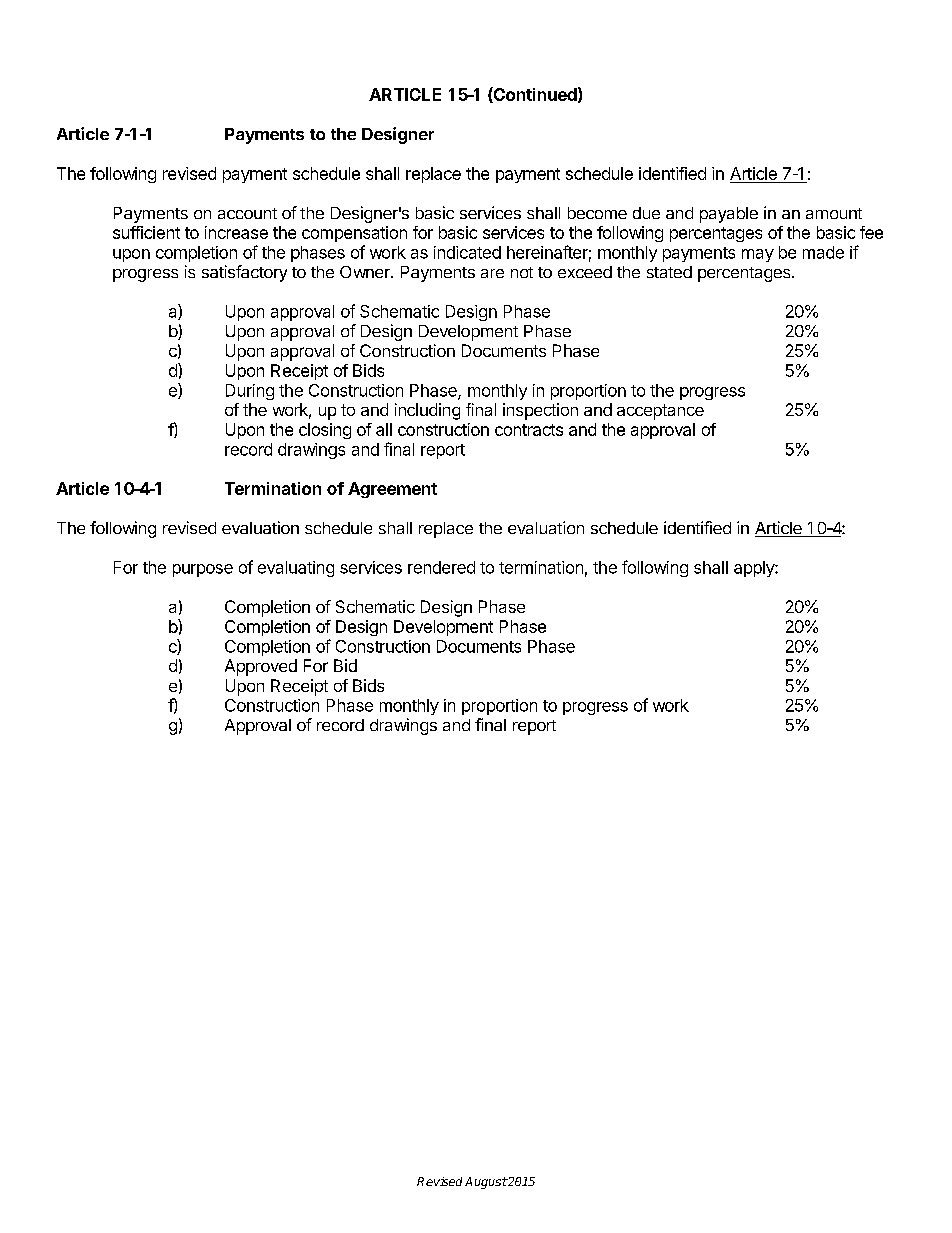 This screenshot has height=1233, width=952. Describe the element at coordinates (296, 569) in the screenshot. I see `evaluating` at that location.
